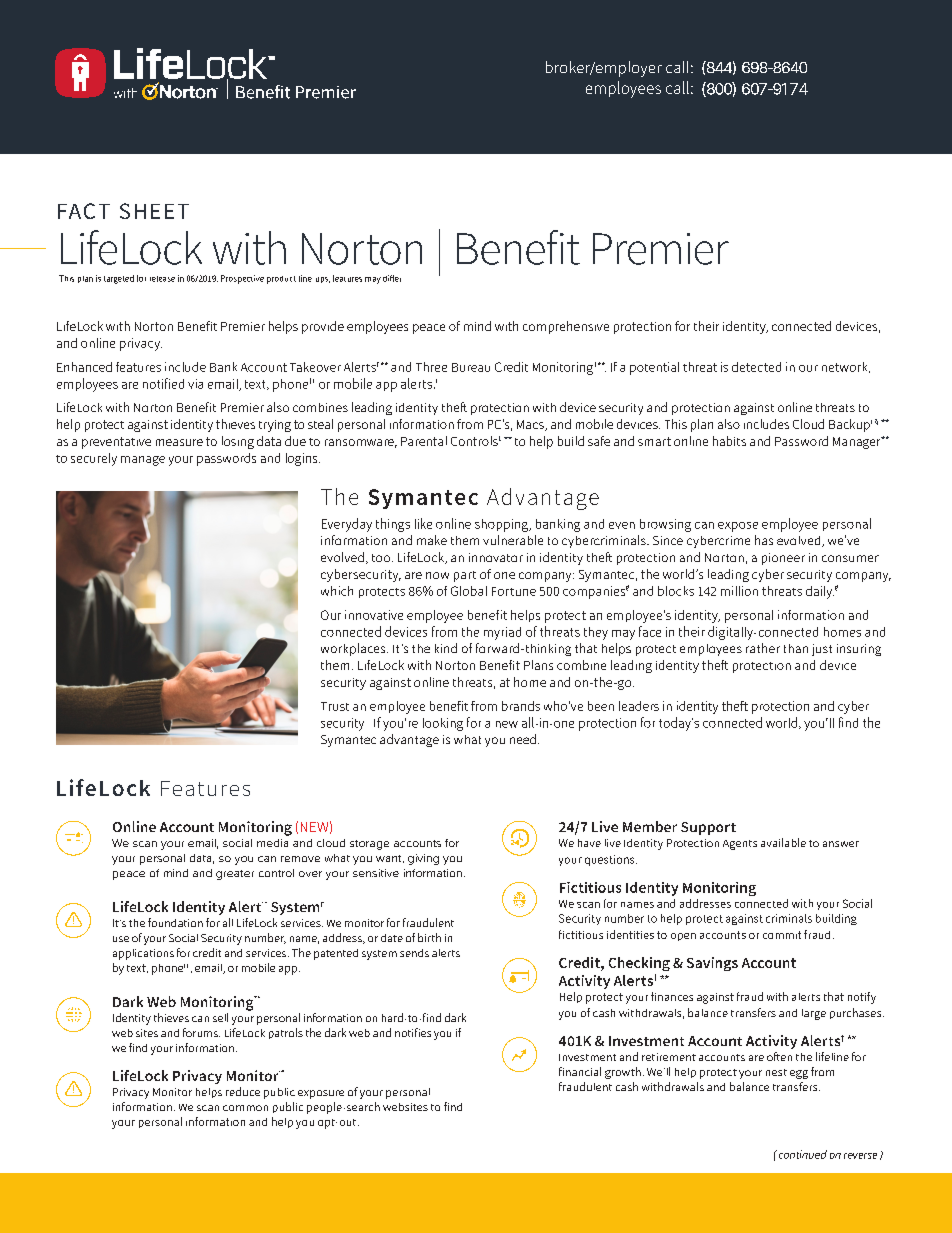 The width and height of the document is (952, 1233). Describe the element at coordinates (154, 211) in the document. I see `SHEET` at that location.
